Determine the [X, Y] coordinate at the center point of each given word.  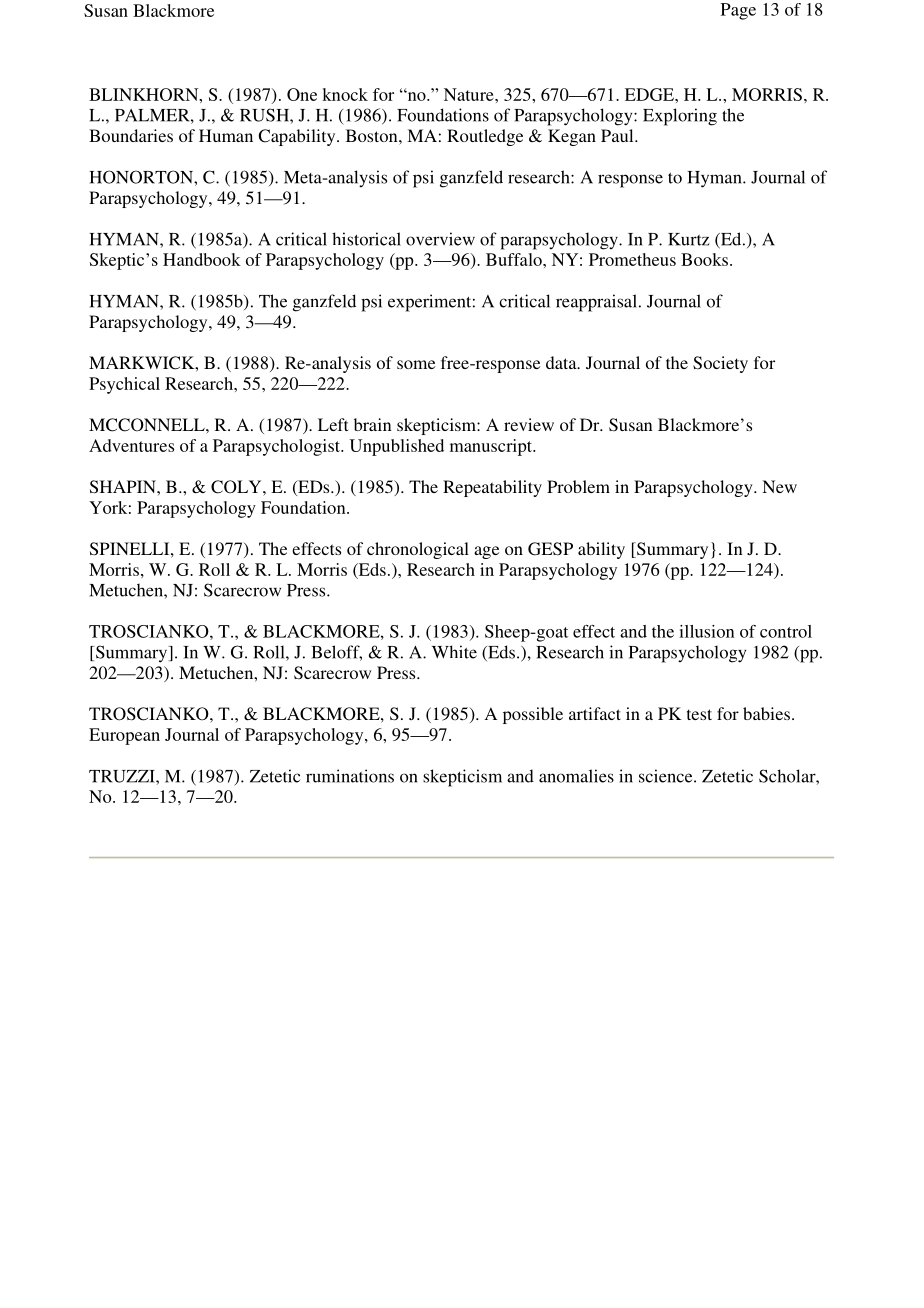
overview [440, 239]
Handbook [202, 259]
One [302, 94]
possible [533, 715]
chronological [418, 550]
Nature [470, 94]
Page [738, 11]
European [124, 736]
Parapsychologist [277, 447]
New [779, 486]
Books [704, 259]
